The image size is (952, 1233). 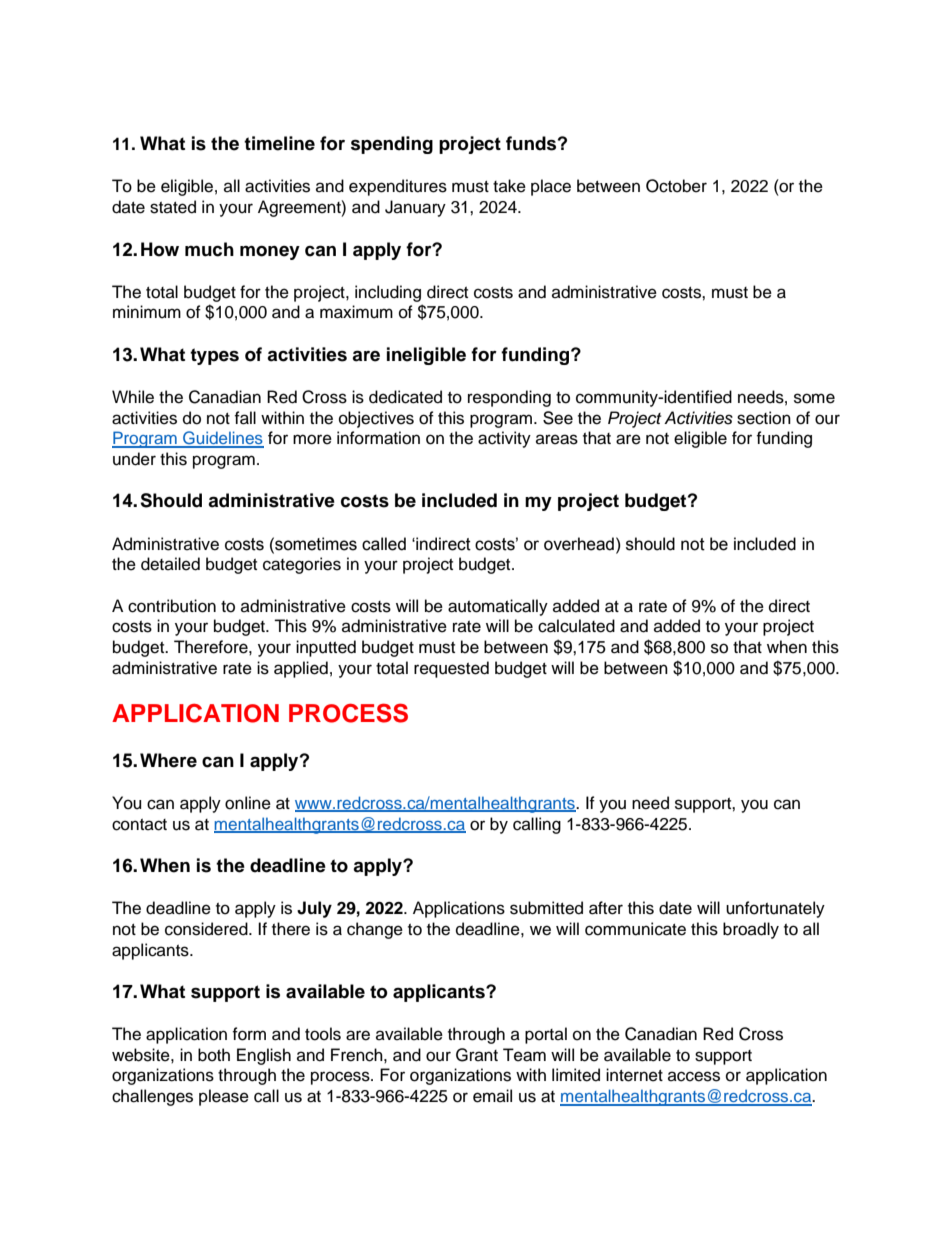 I want to click on activity, so click(x=504, y=439).
